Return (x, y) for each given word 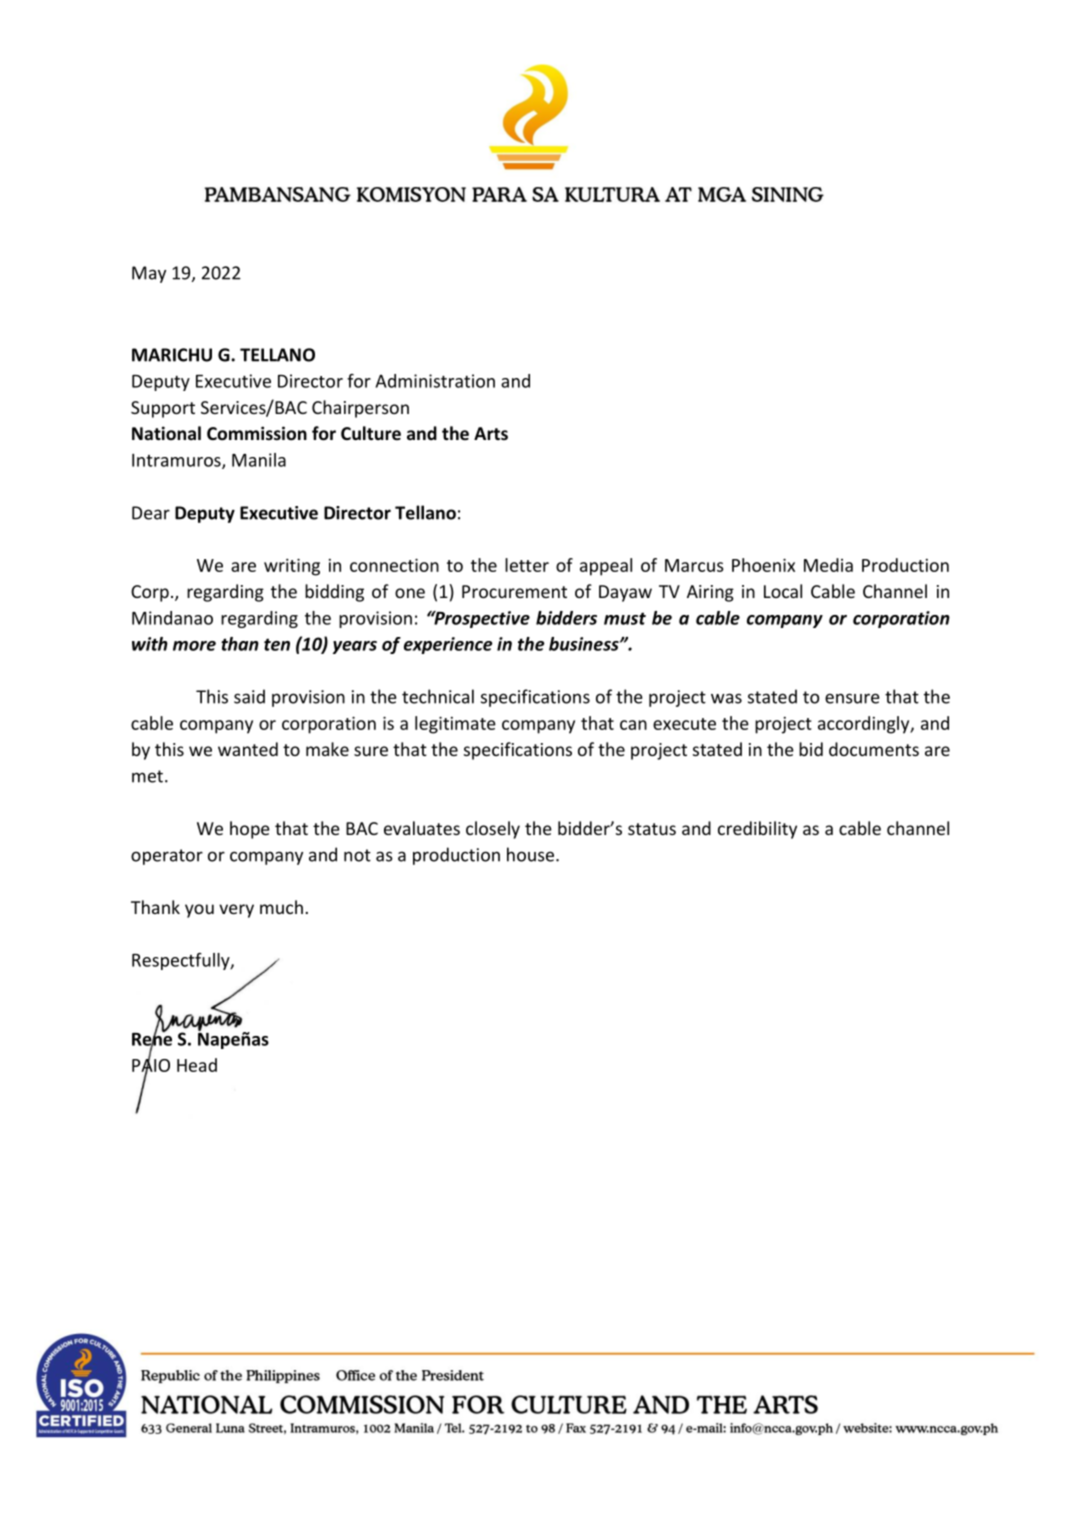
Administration (435, 381)
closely (493, 830)
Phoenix (763, 565)
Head (197, 1065)
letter (527, 565)
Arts (491, 433)
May (149, 274)
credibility (757, 830)
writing (292, 567)
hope (250, 830)
